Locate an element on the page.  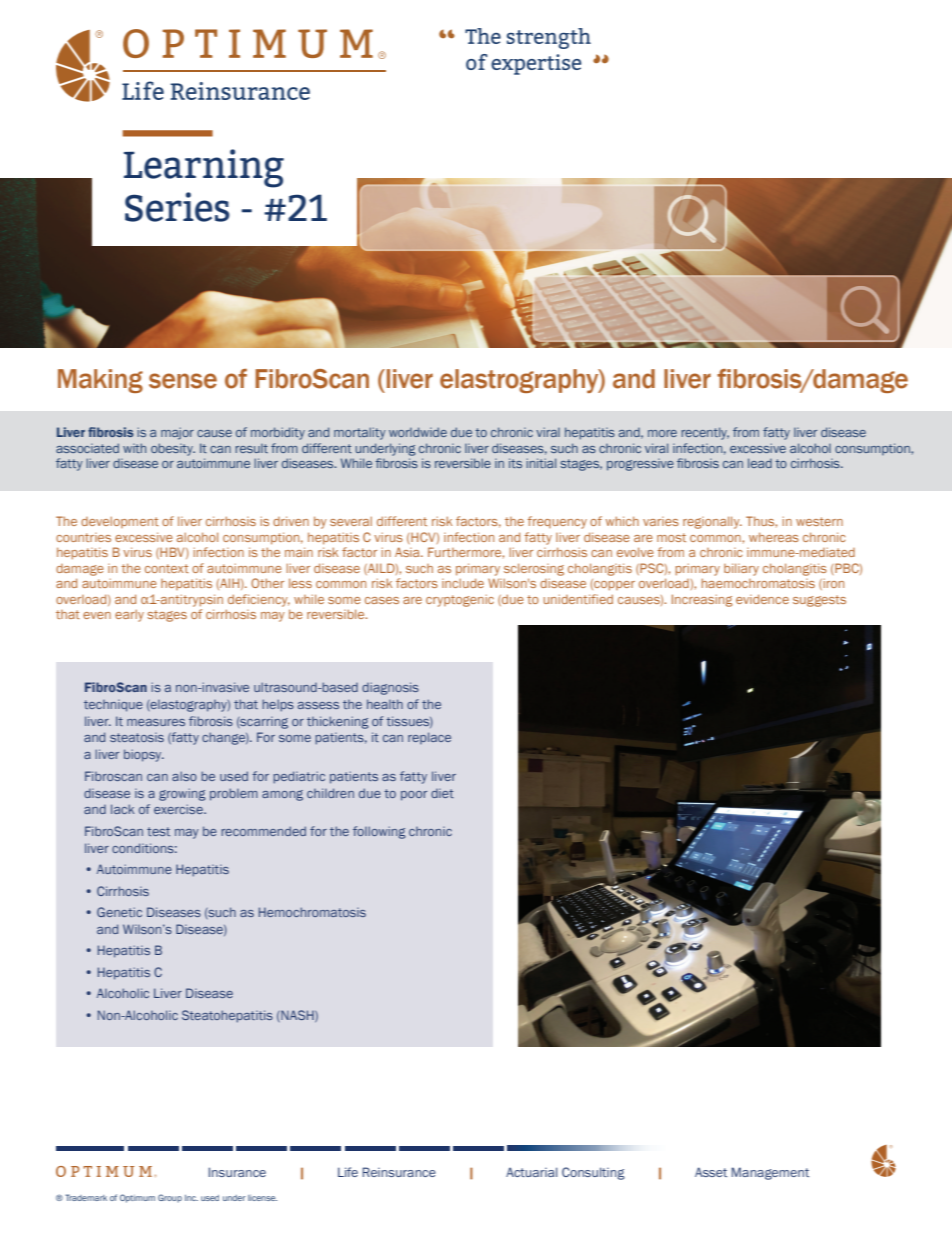
measures is located at coordinates (156, 722).
